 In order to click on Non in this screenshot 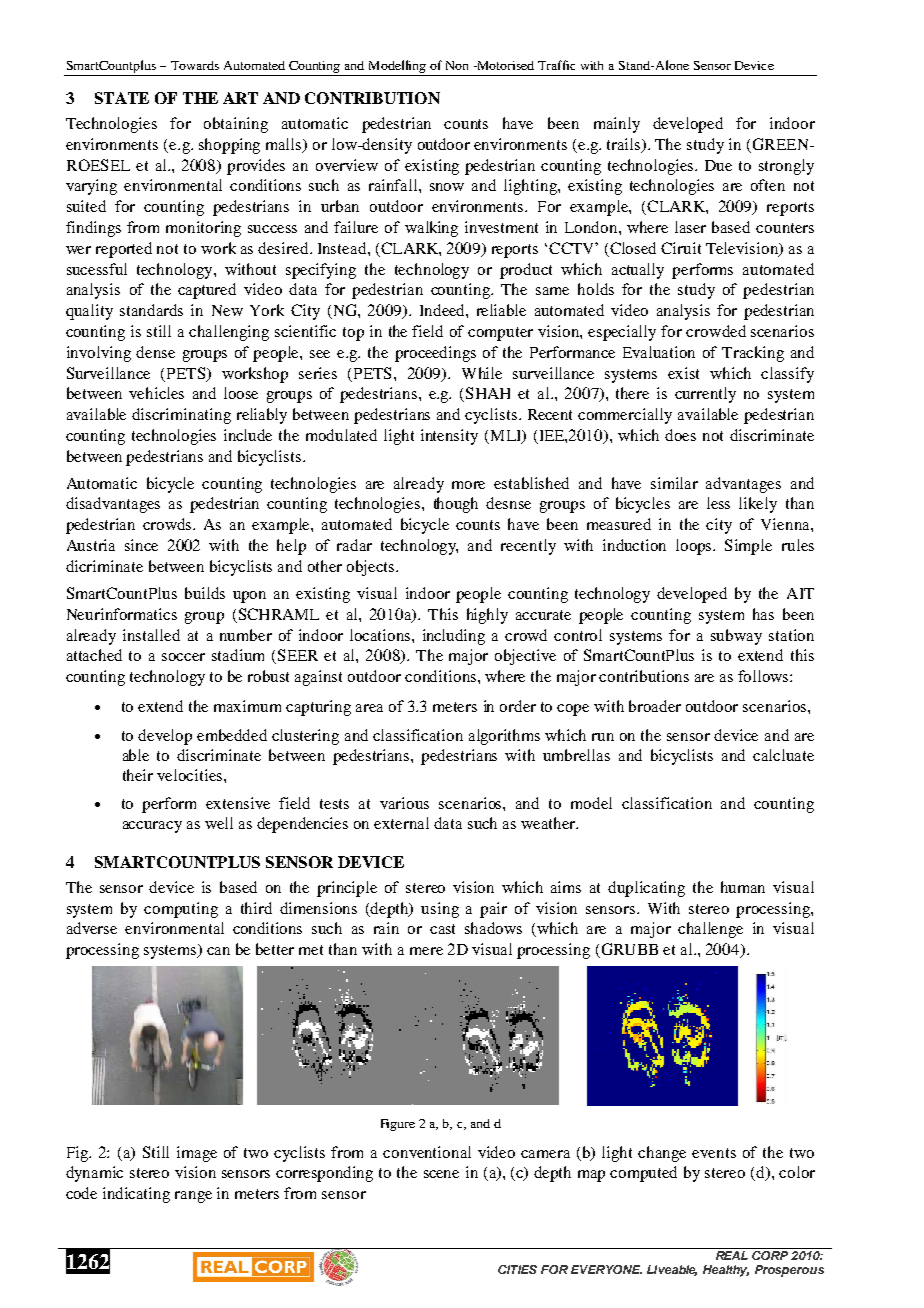, I will do `click(457, 65)`.
